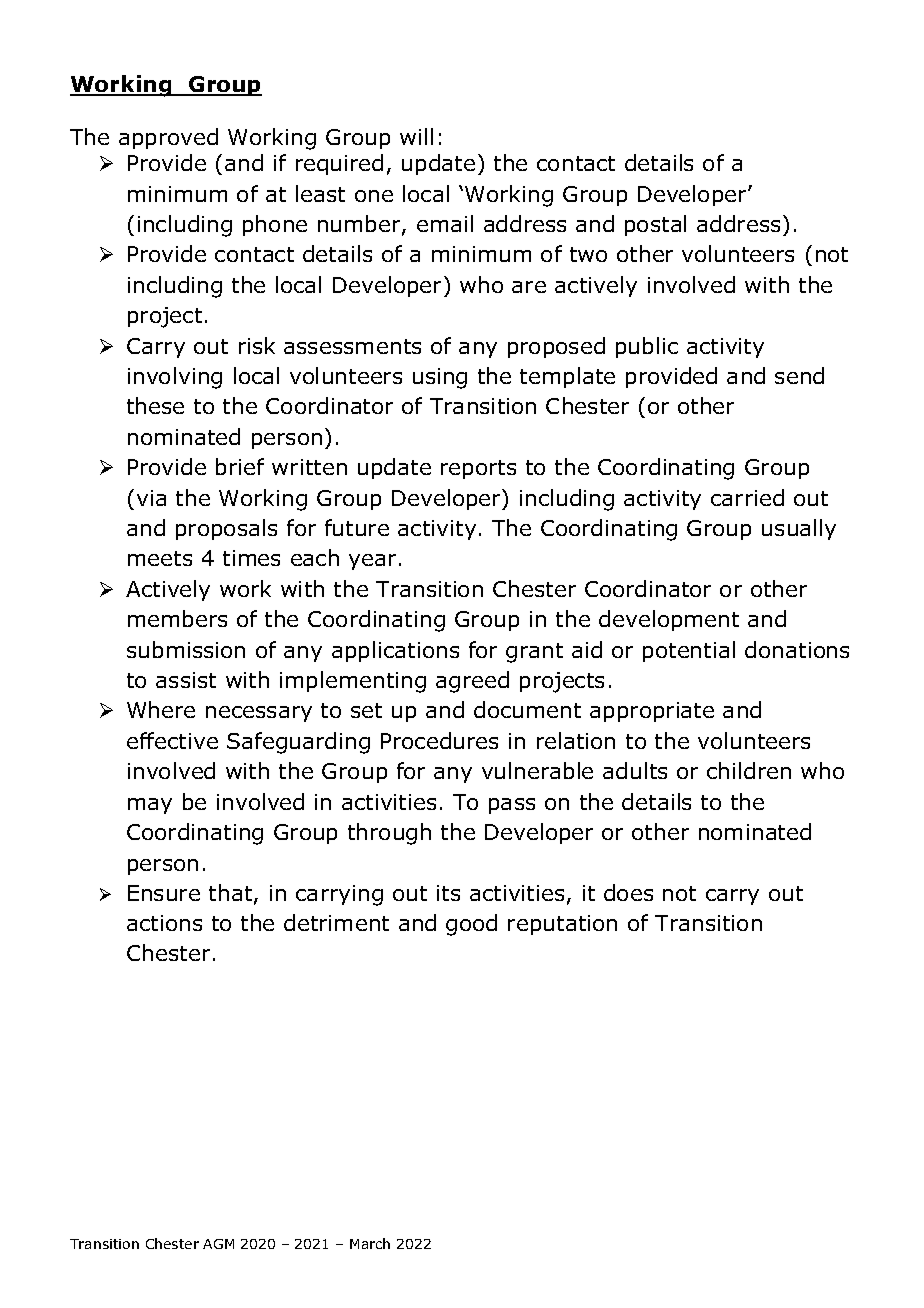 The width and height of the page is (924, 1308). Describe the element at coordinates (259, 714) in the page. I see `necessary` at that location.
